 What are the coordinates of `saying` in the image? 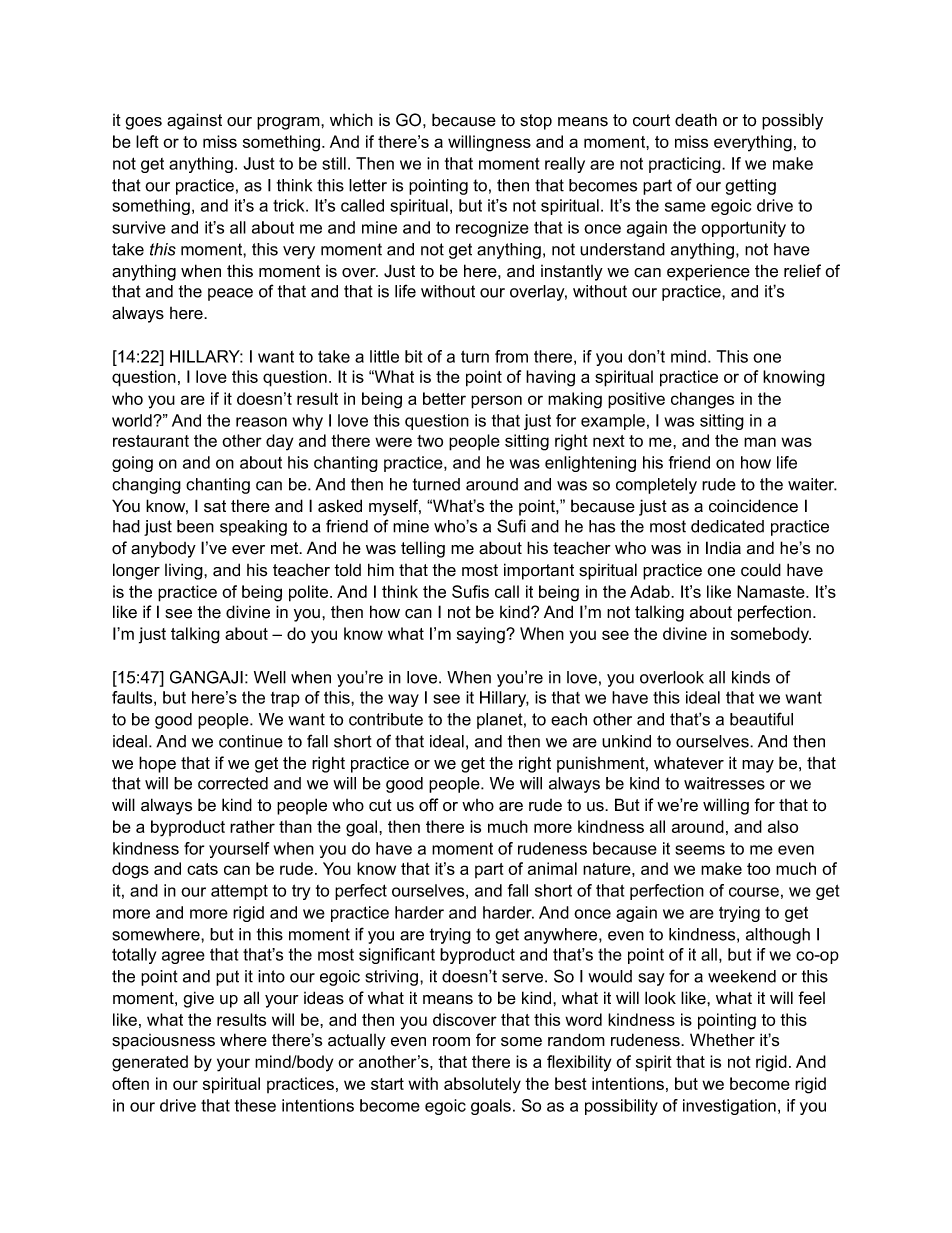 It's located at (482, 635).
